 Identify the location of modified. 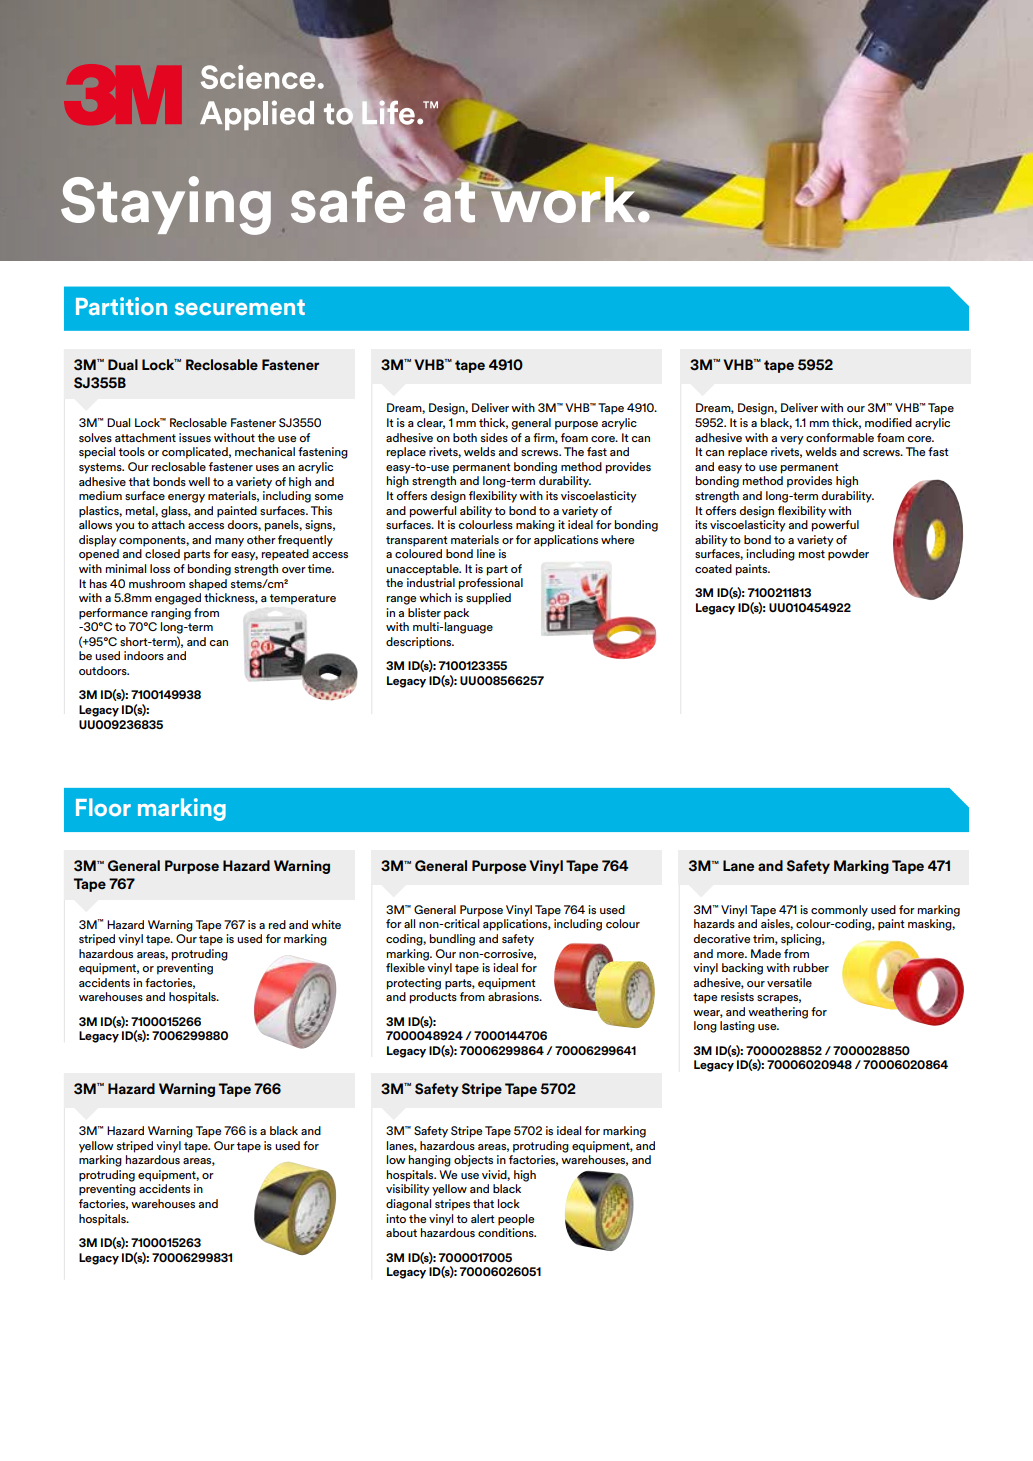
(888, 422).
